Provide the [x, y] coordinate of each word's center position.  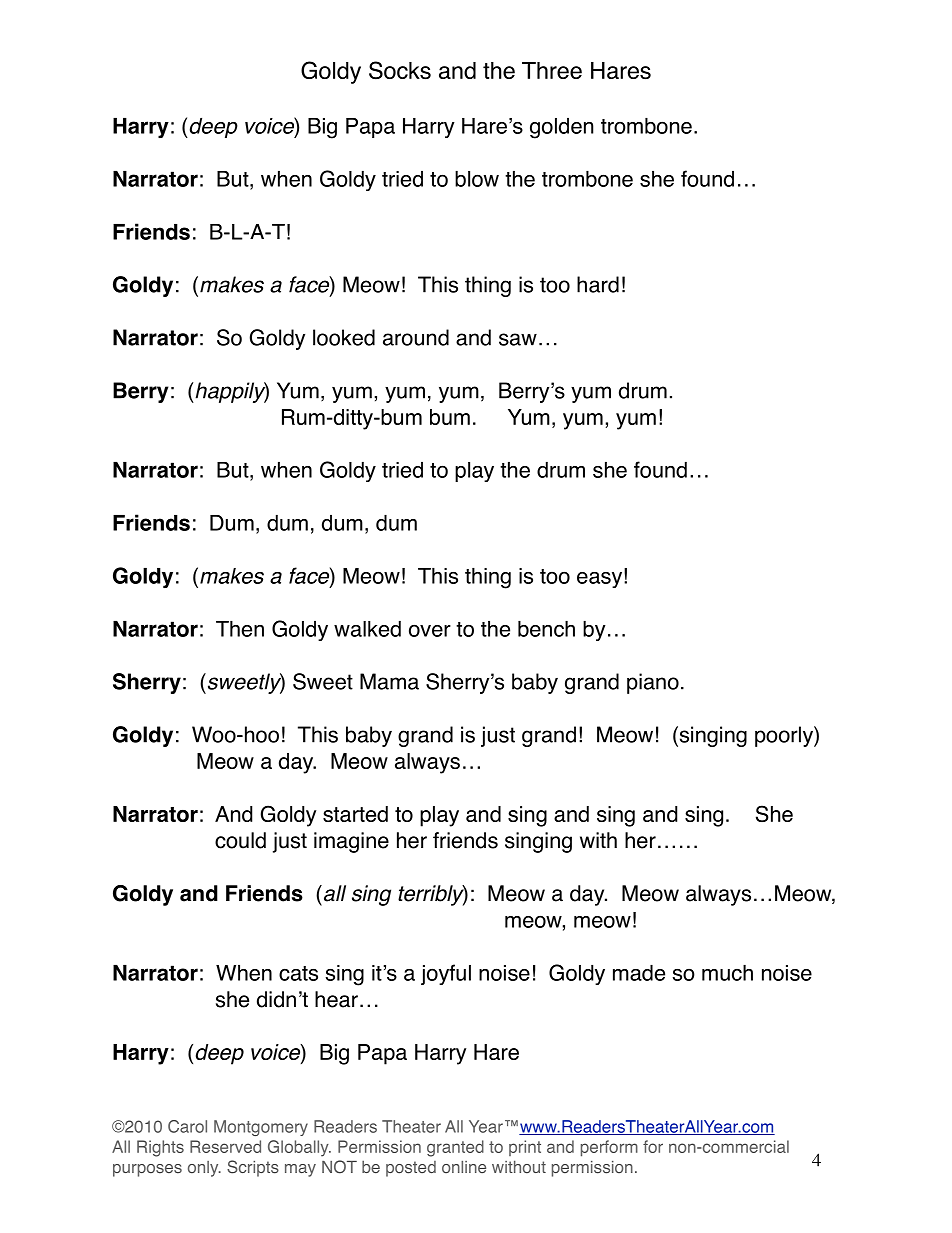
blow [477, 179]
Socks [400, 70]
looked [344, 337]
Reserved [225, 1146]
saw [518, 339]
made [639, 973]
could [240, 840]
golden [561, 128]
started [355, 814]
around [416, 337]
